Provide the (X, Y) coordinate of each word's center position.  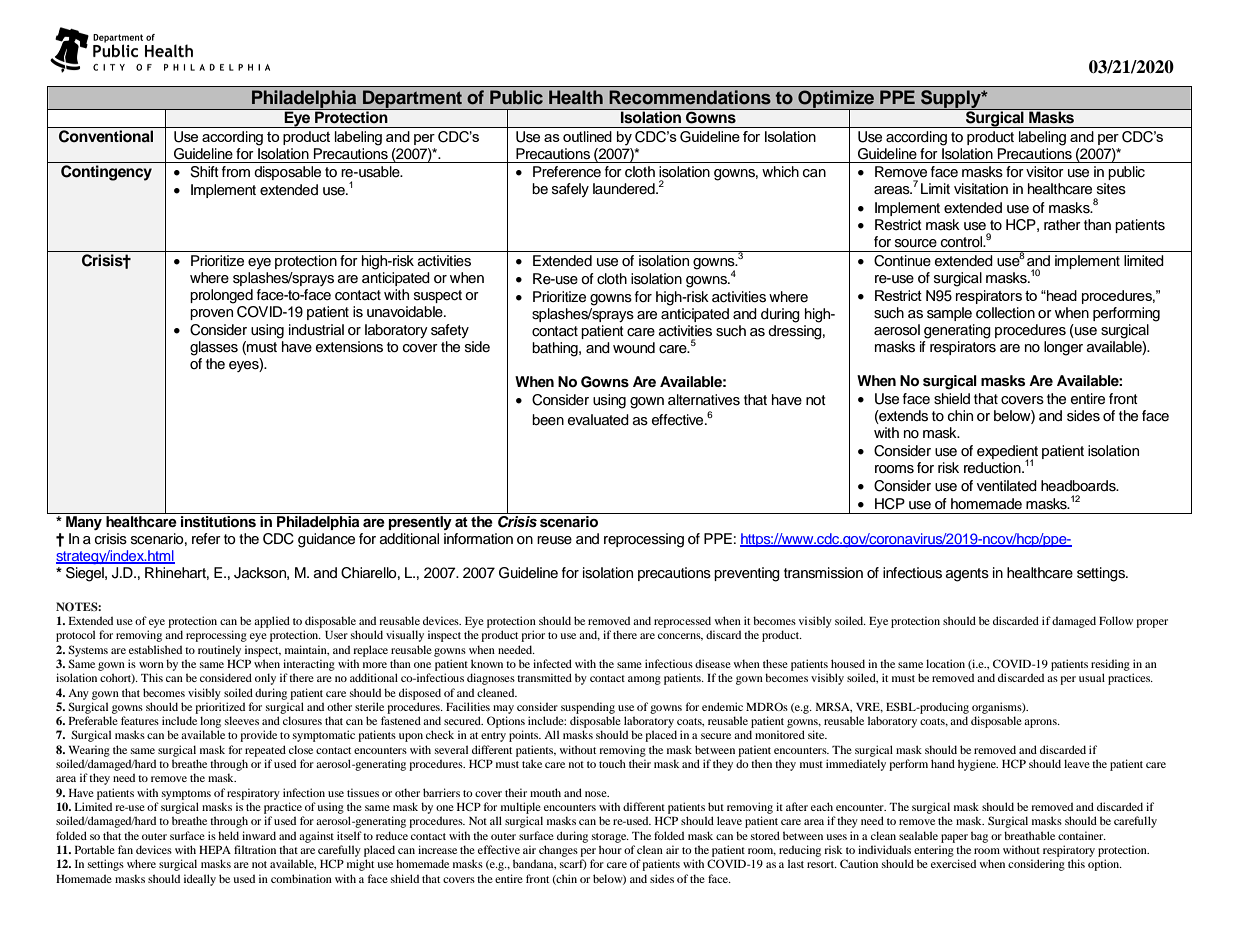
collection (1005, 313)
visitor (1045, 172)
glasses (214, 348)
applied (272, 622)
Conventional (106, 136)
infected (552, 663)
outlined (587, 136)
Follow (1116, 620)
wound (634, 348)
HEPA (215, 850)
